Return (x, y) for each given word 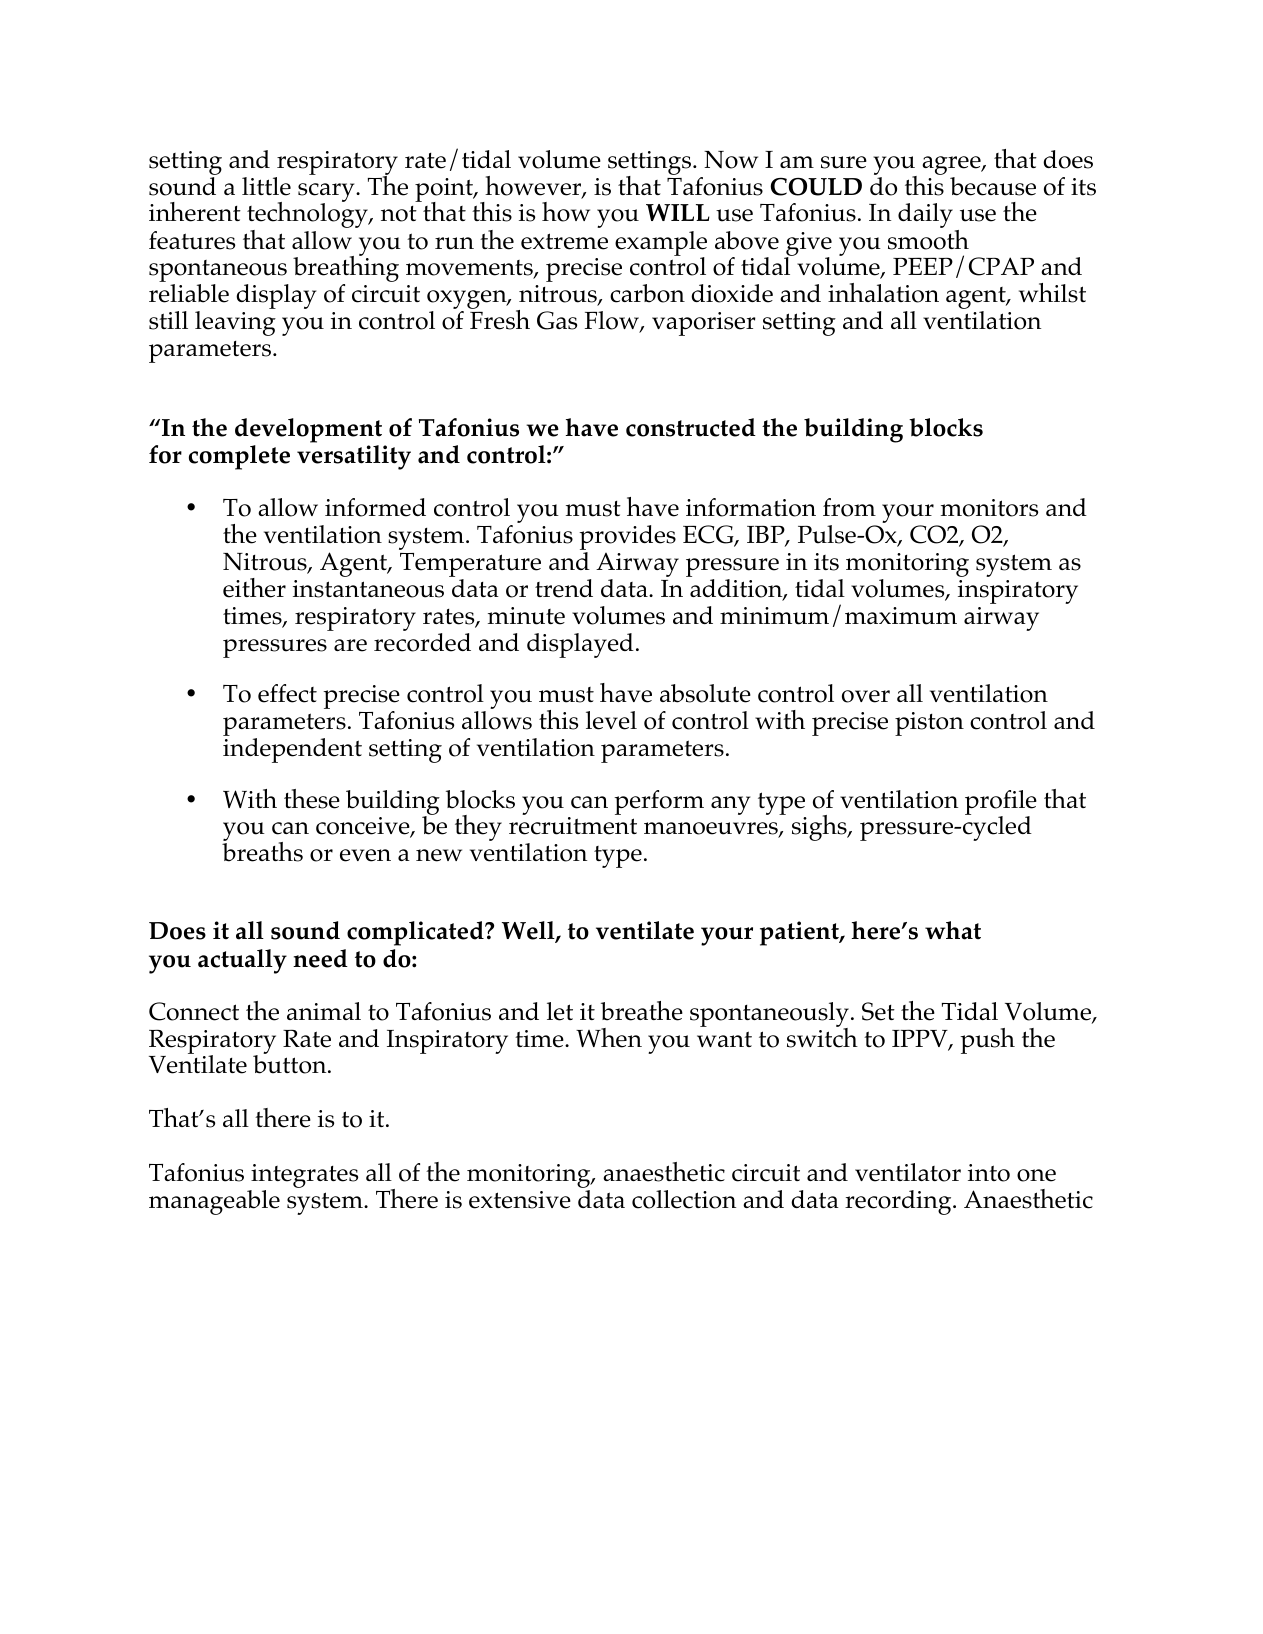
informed (375, 507)
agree (952, 167)
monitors (989, 508)
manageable (214, 1202)
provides (627, 539)
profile (1001, 803)
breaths (262, 851)
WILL (678, 212)
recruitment (573, 826)
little (266, 186)
